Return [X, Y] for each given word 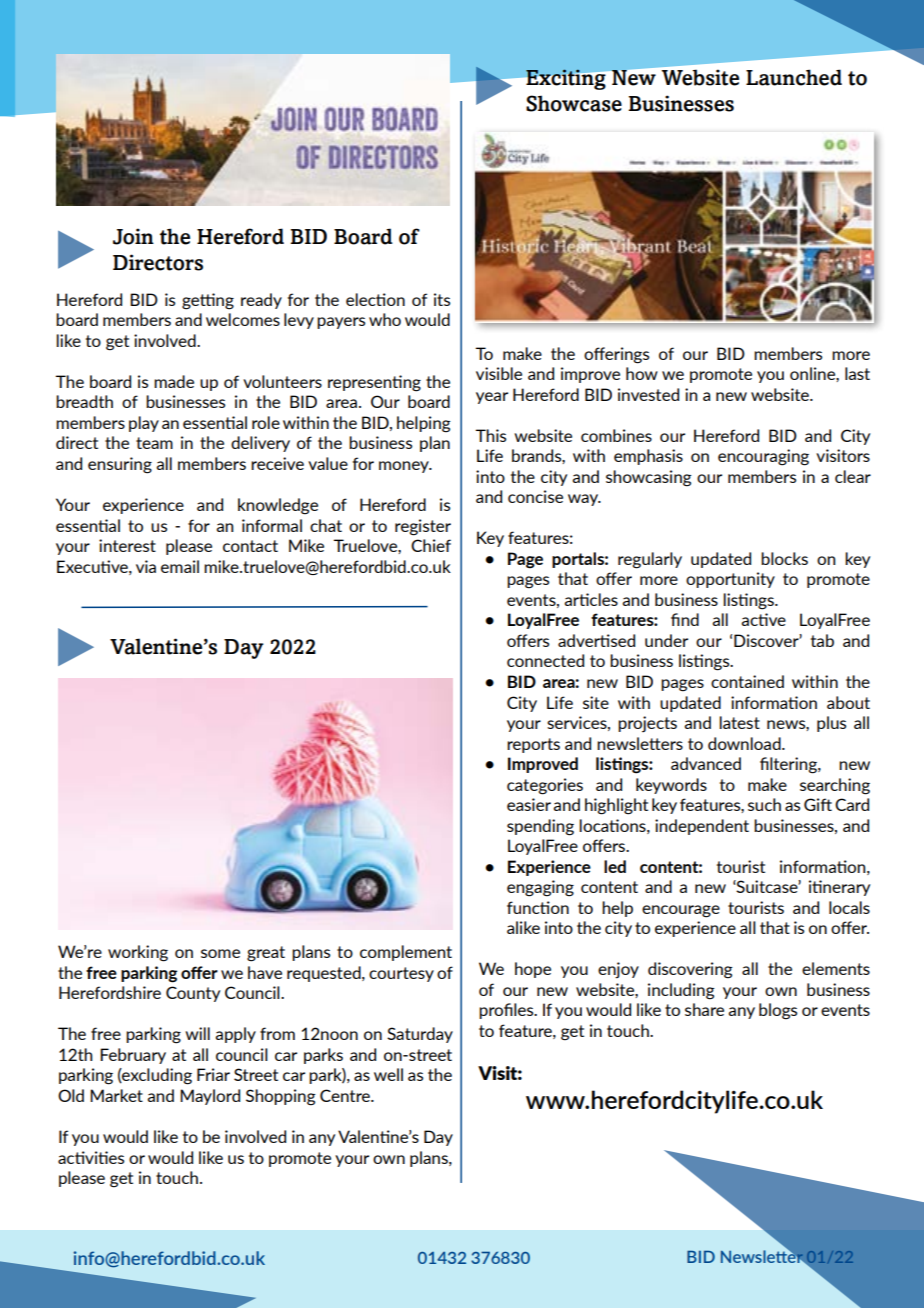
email [180, 566]
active [763, 619]
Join [133, 236]
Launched [794, 77]
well [388, 1074]
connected [545, 660]
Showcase [574, 103]
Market [116, 1095]
